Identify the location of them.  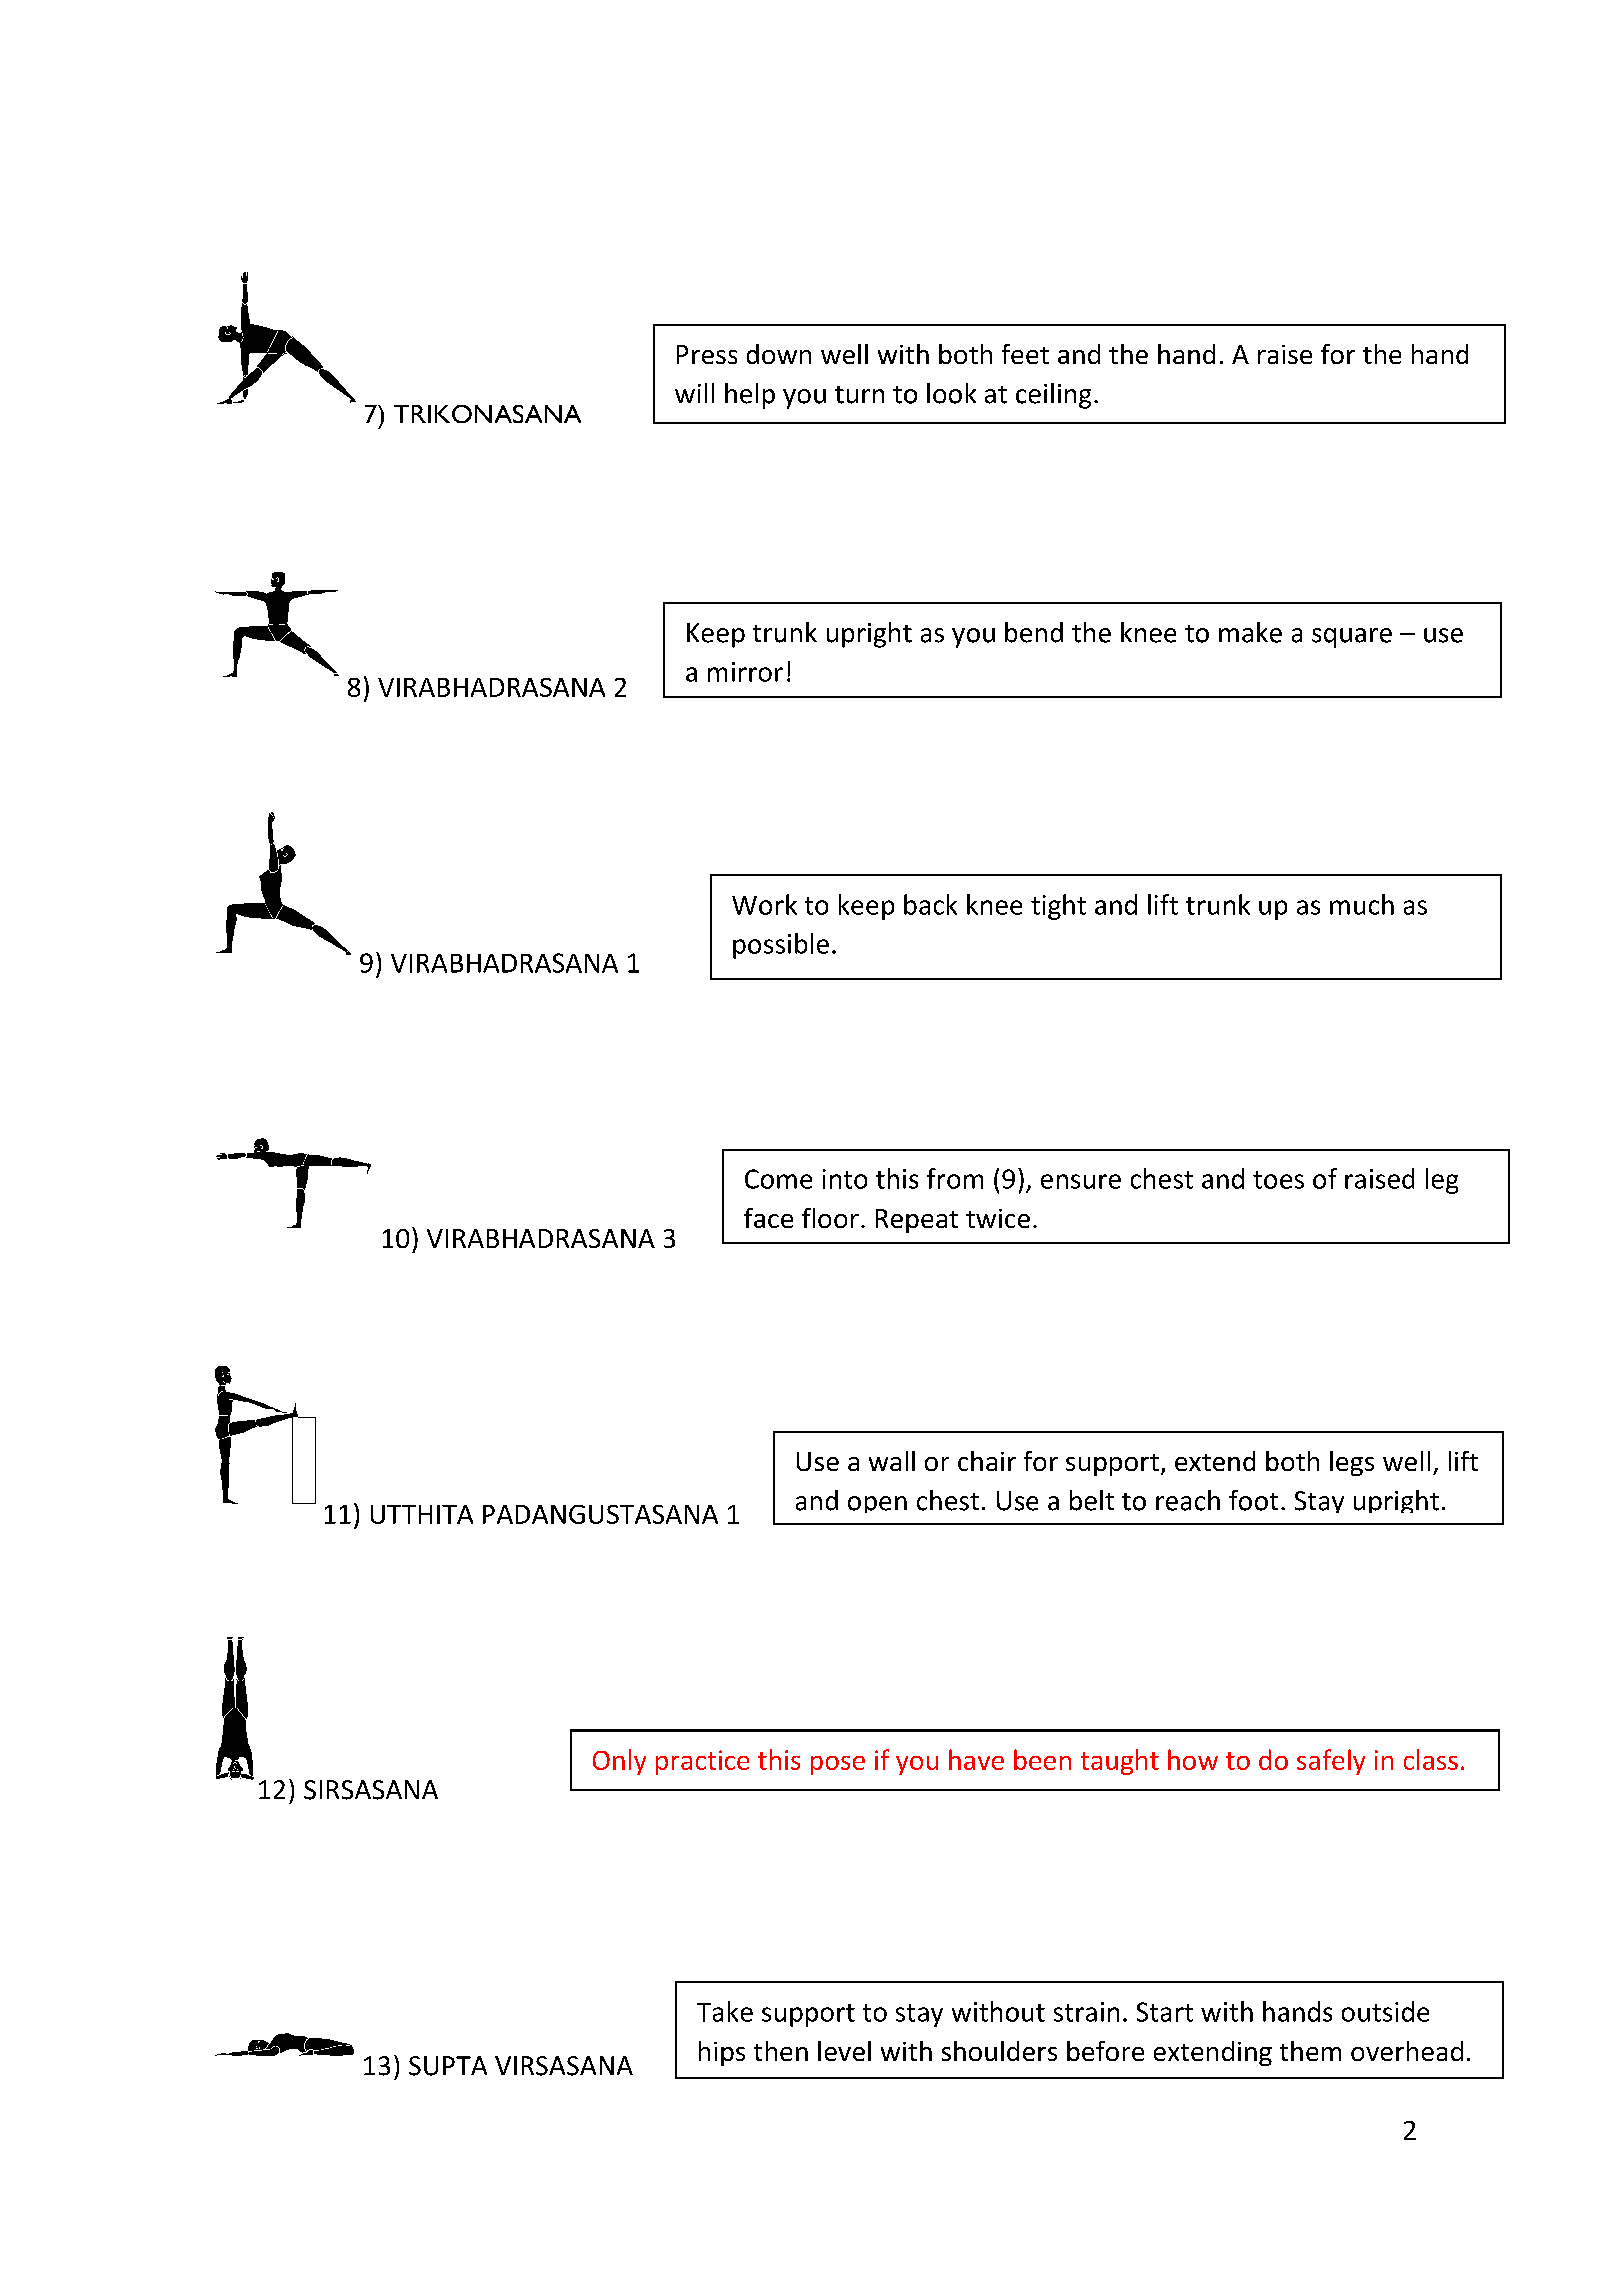
(1310, 2051).
